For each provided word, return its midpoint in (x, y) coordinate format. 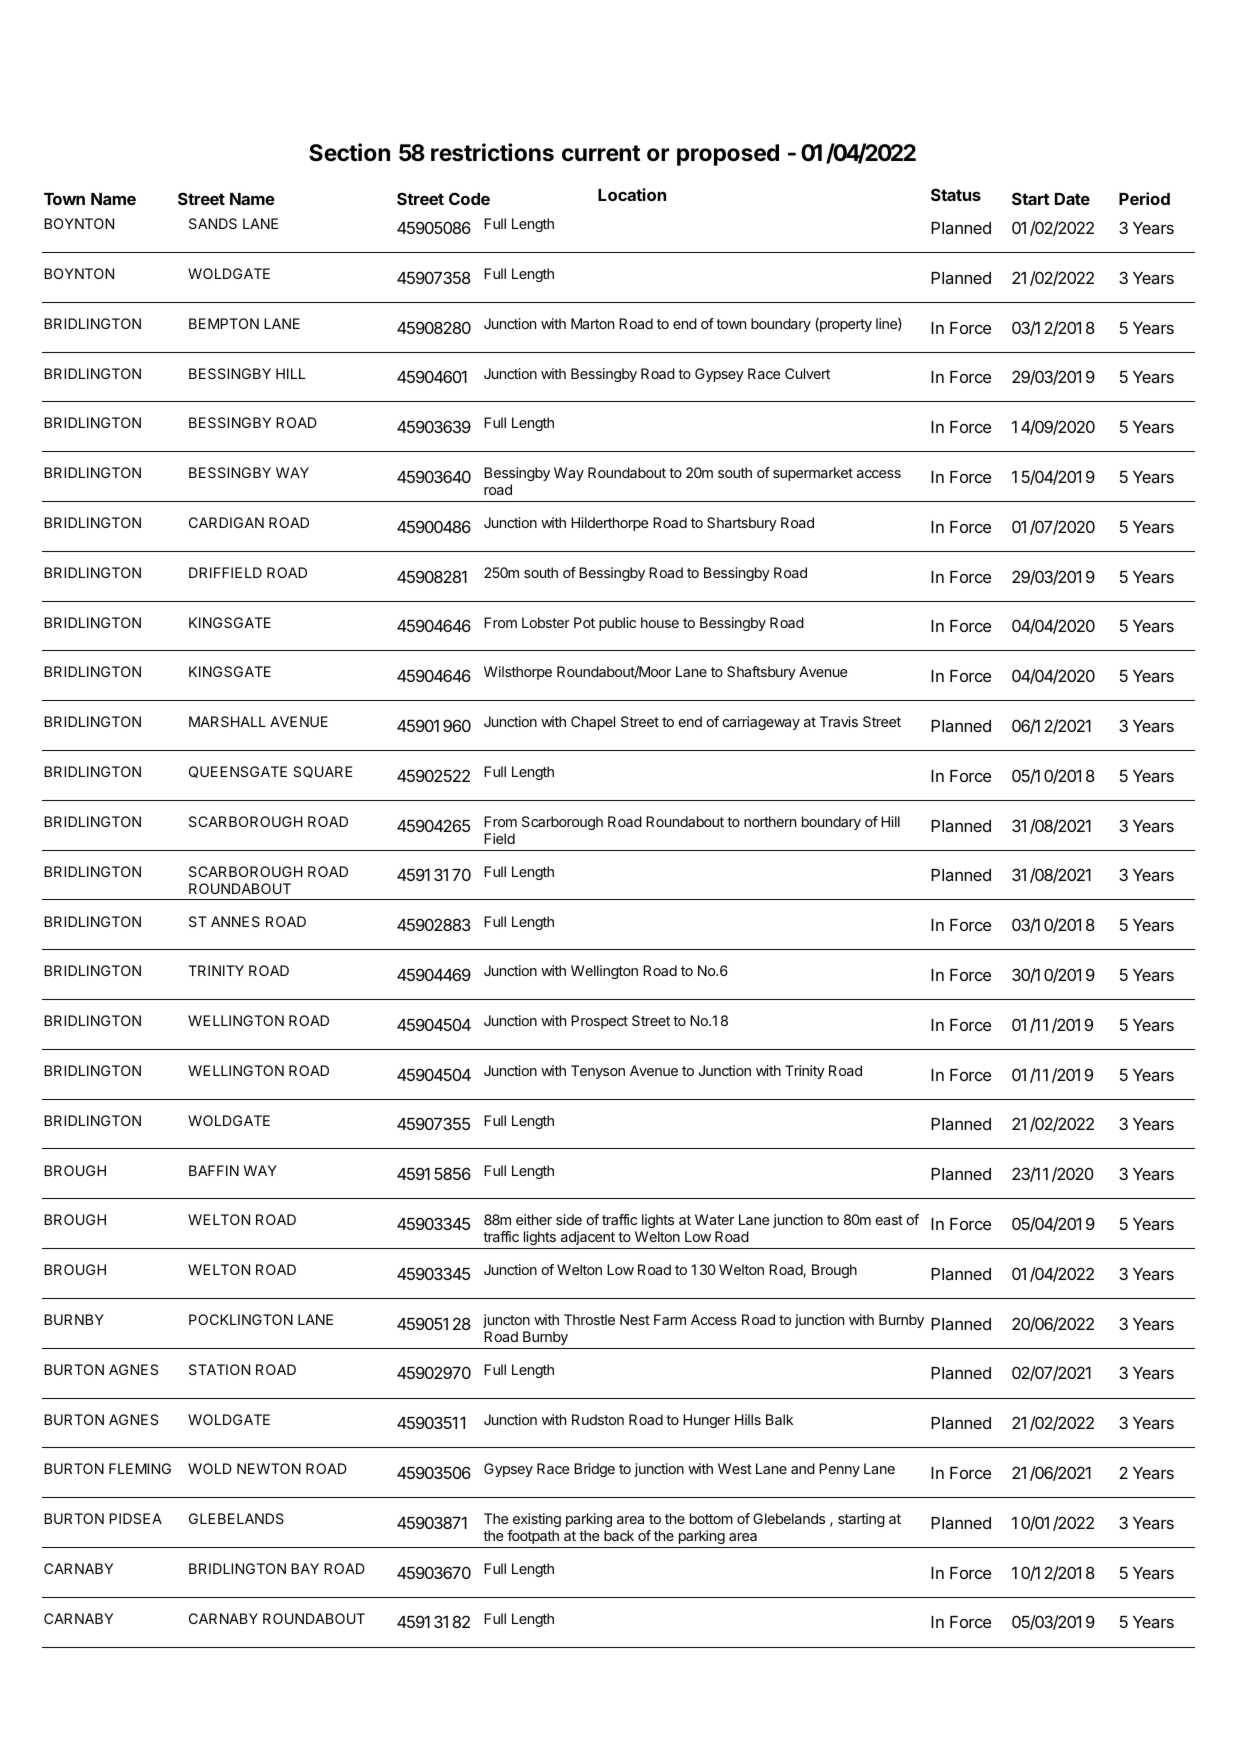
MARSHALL (227, 721)
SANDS (213, 223)
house (660, 622)
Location (632, 194)
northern (770, 821)
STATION (219, 1369)
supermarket (813, 474)
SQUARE (323, 772)
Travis (839, 721)
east (889, 1220)
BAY (305, 1568)
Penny (839, 1470)
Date (1072, 199)
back (619, 1535)
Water (714, 1219)
